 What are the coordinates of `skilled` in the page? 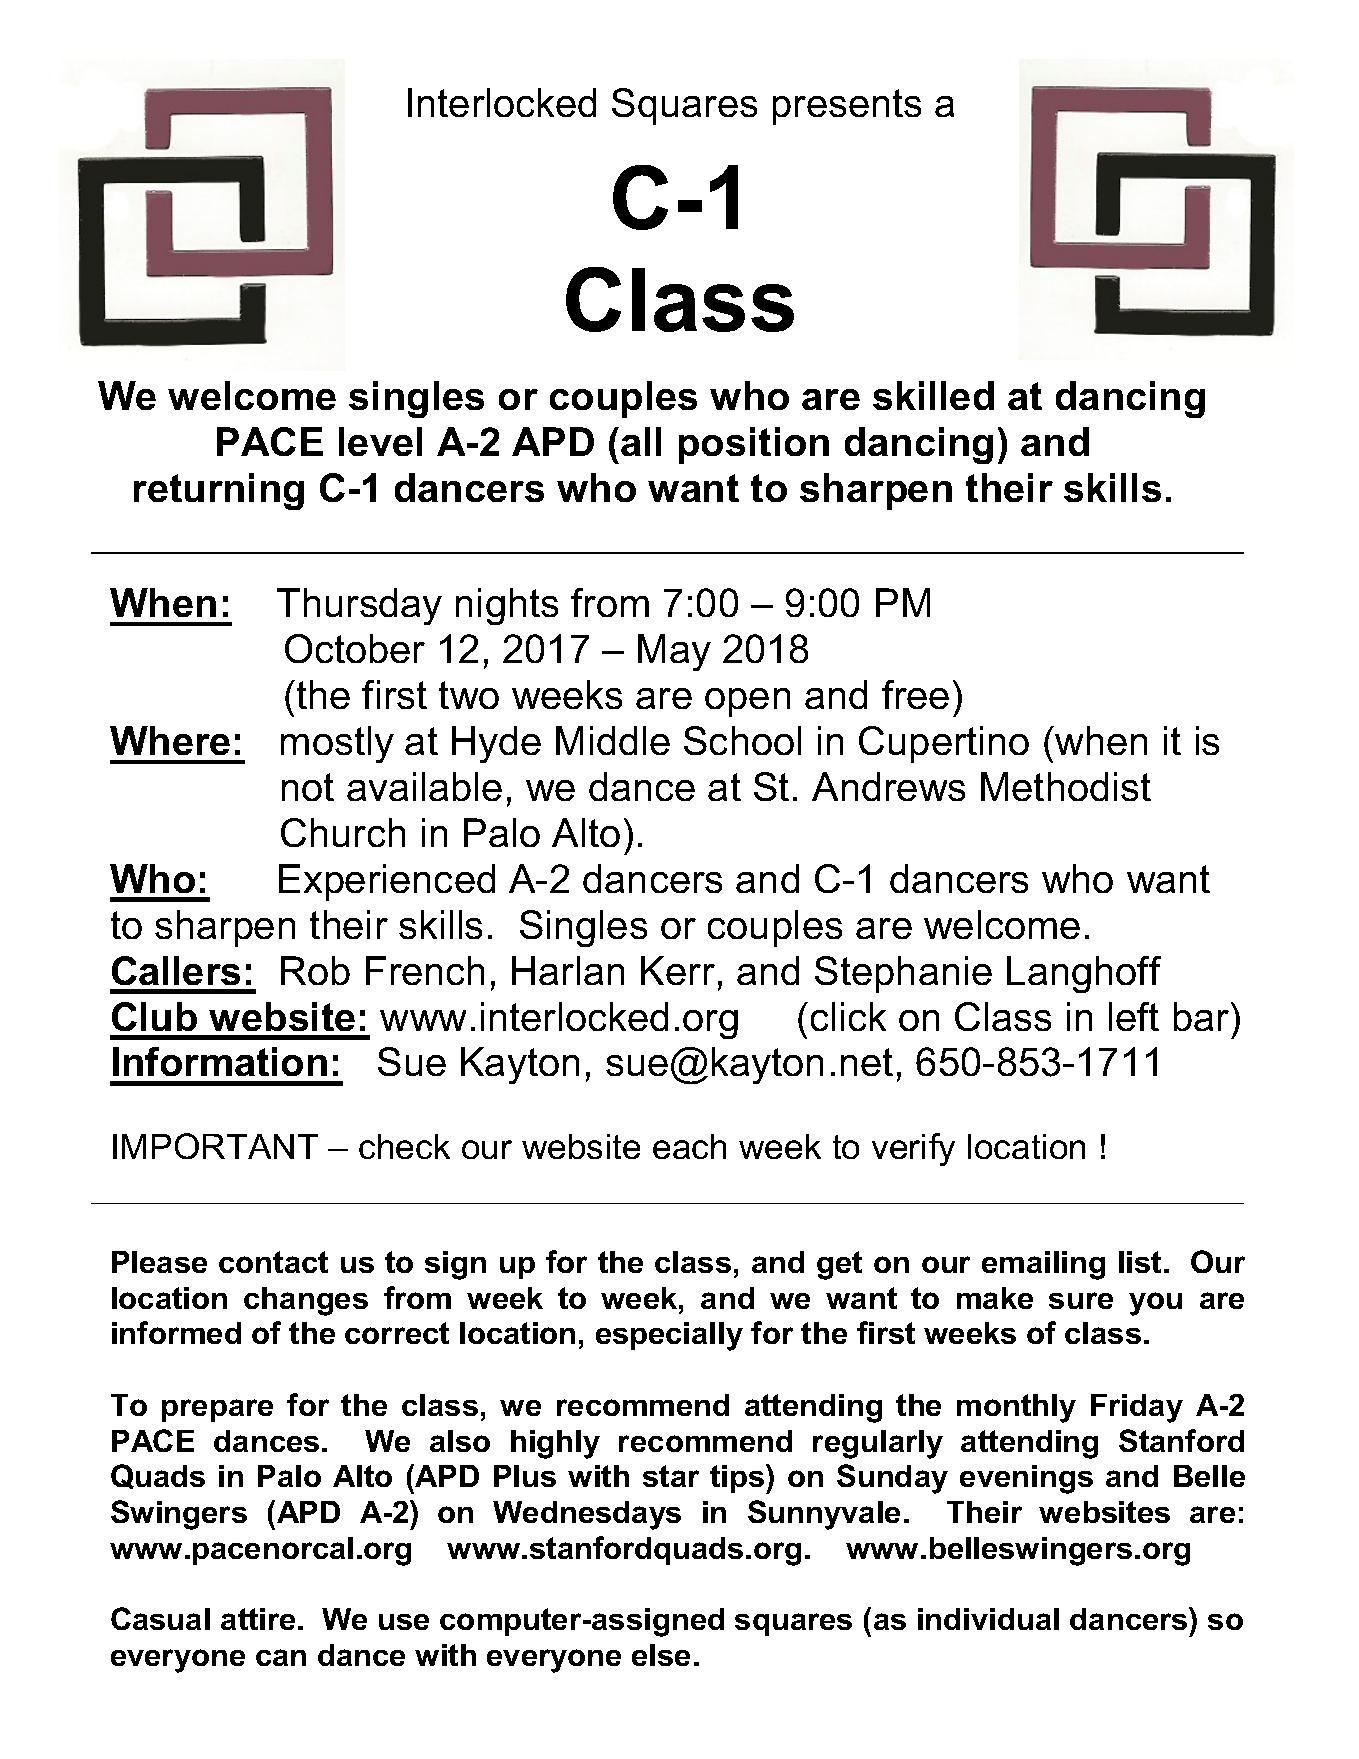 It's located at (933, 395).
